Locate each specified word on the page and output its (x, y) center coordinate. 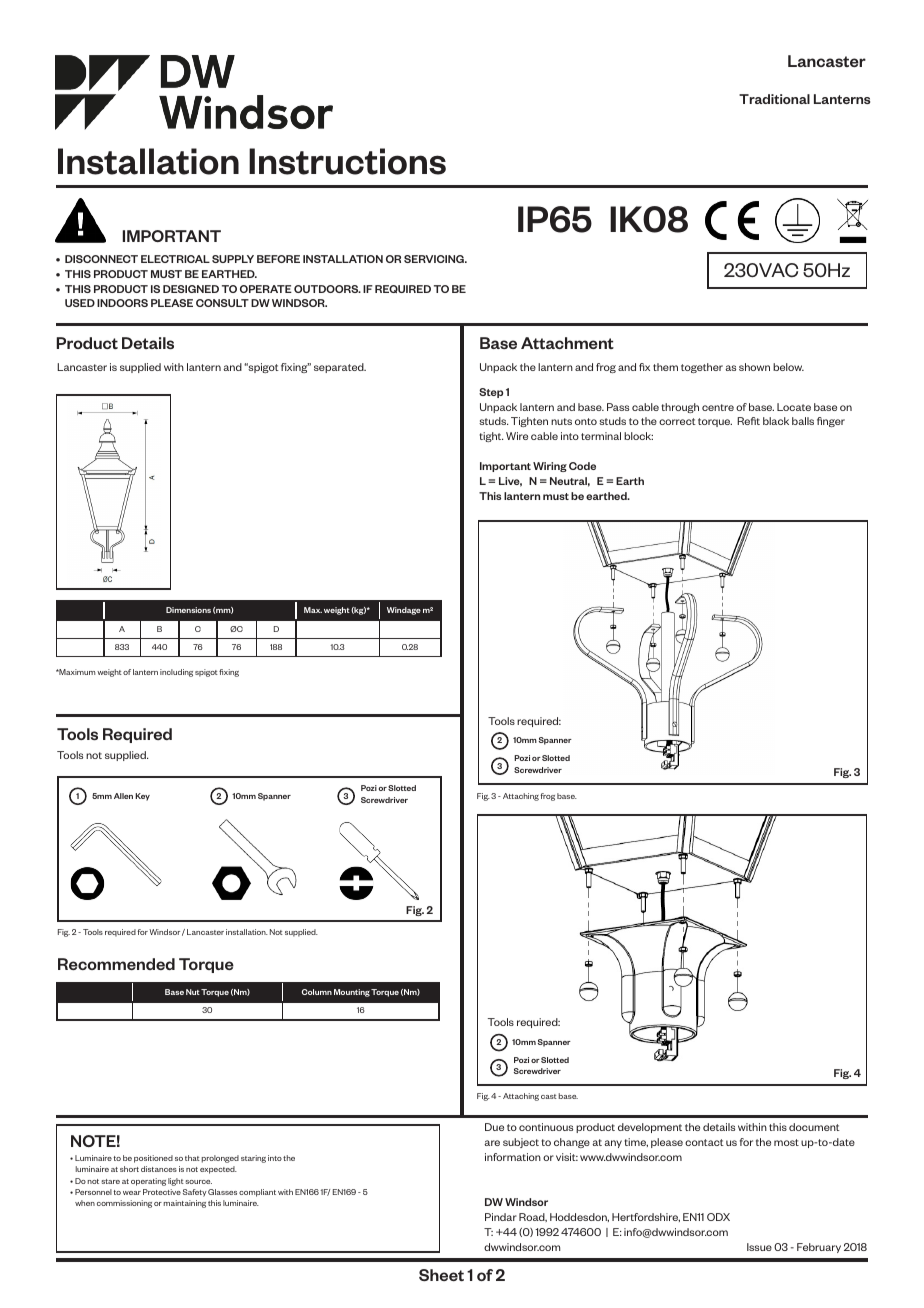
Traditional (774, 99)
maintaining (185, 1204)
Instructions (347, 161)
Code (582, 466)
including (176, 673)
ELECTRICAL (175, 259)
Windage (404, 611)
